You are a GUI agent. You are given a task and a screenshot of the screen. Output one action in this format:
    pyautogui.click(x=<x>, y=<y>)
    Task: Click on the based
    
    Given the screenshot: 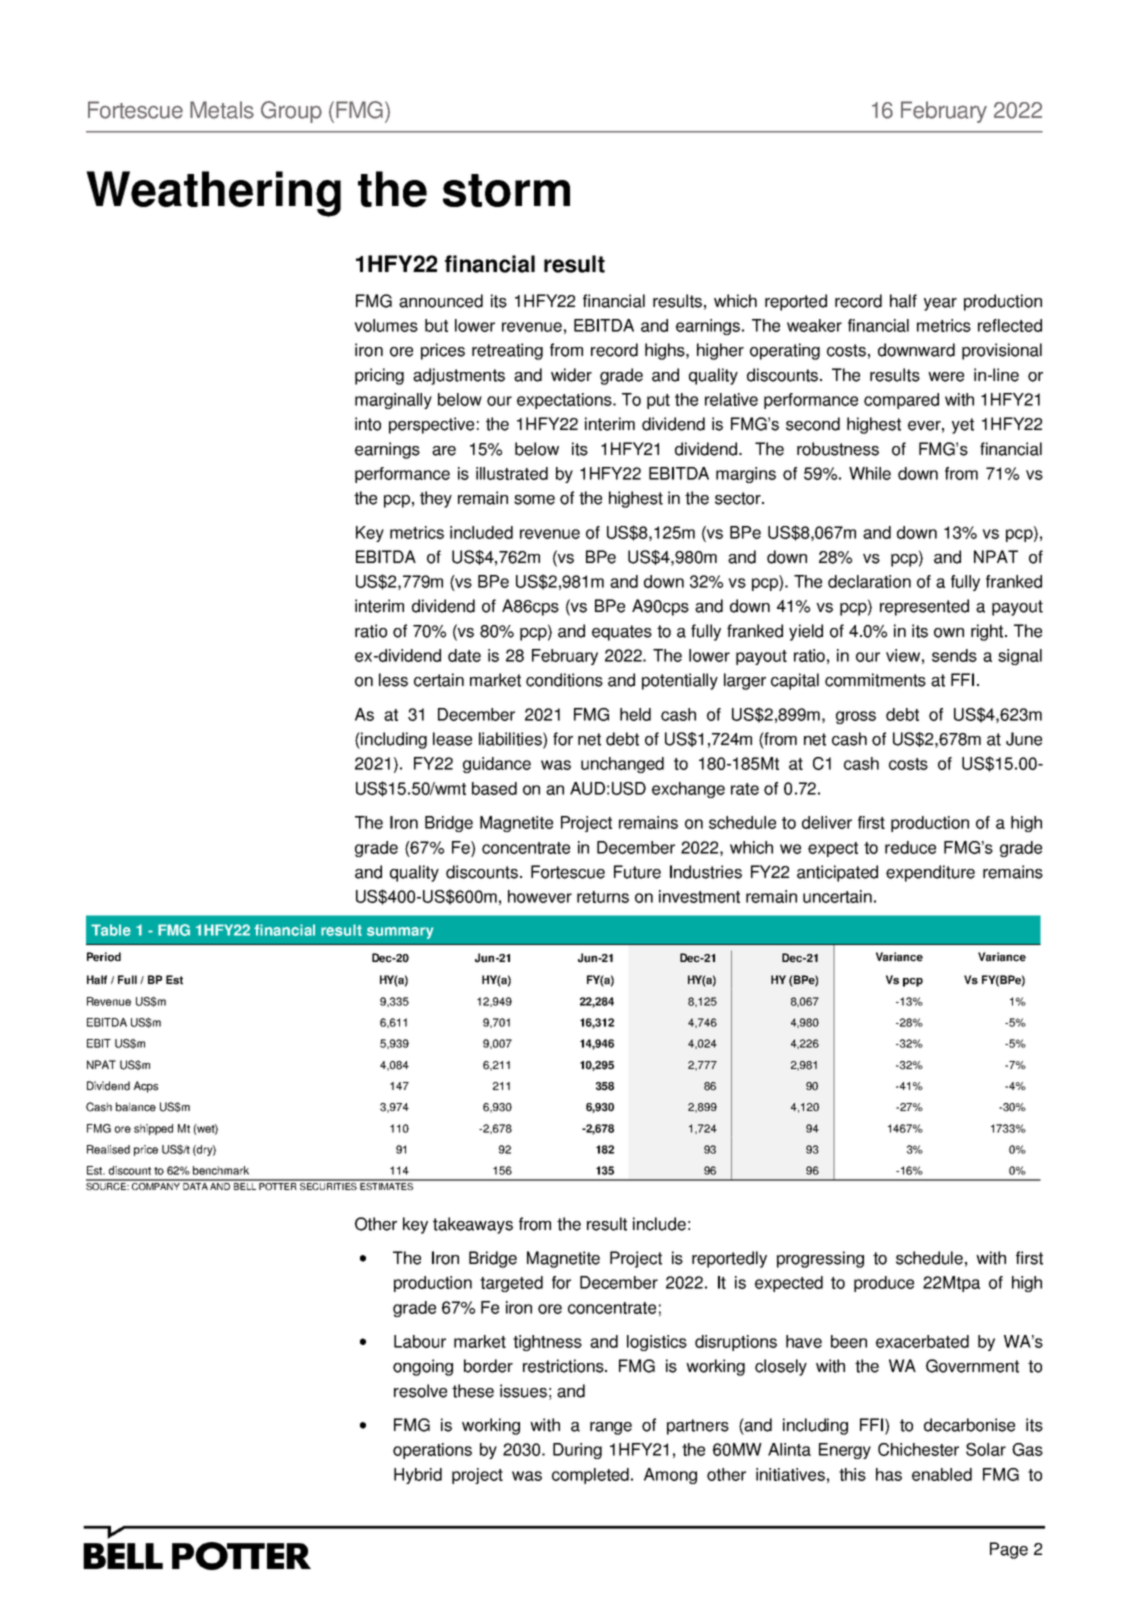 What is the action you would take?
    pyautogui.click(x=494, y=788)
